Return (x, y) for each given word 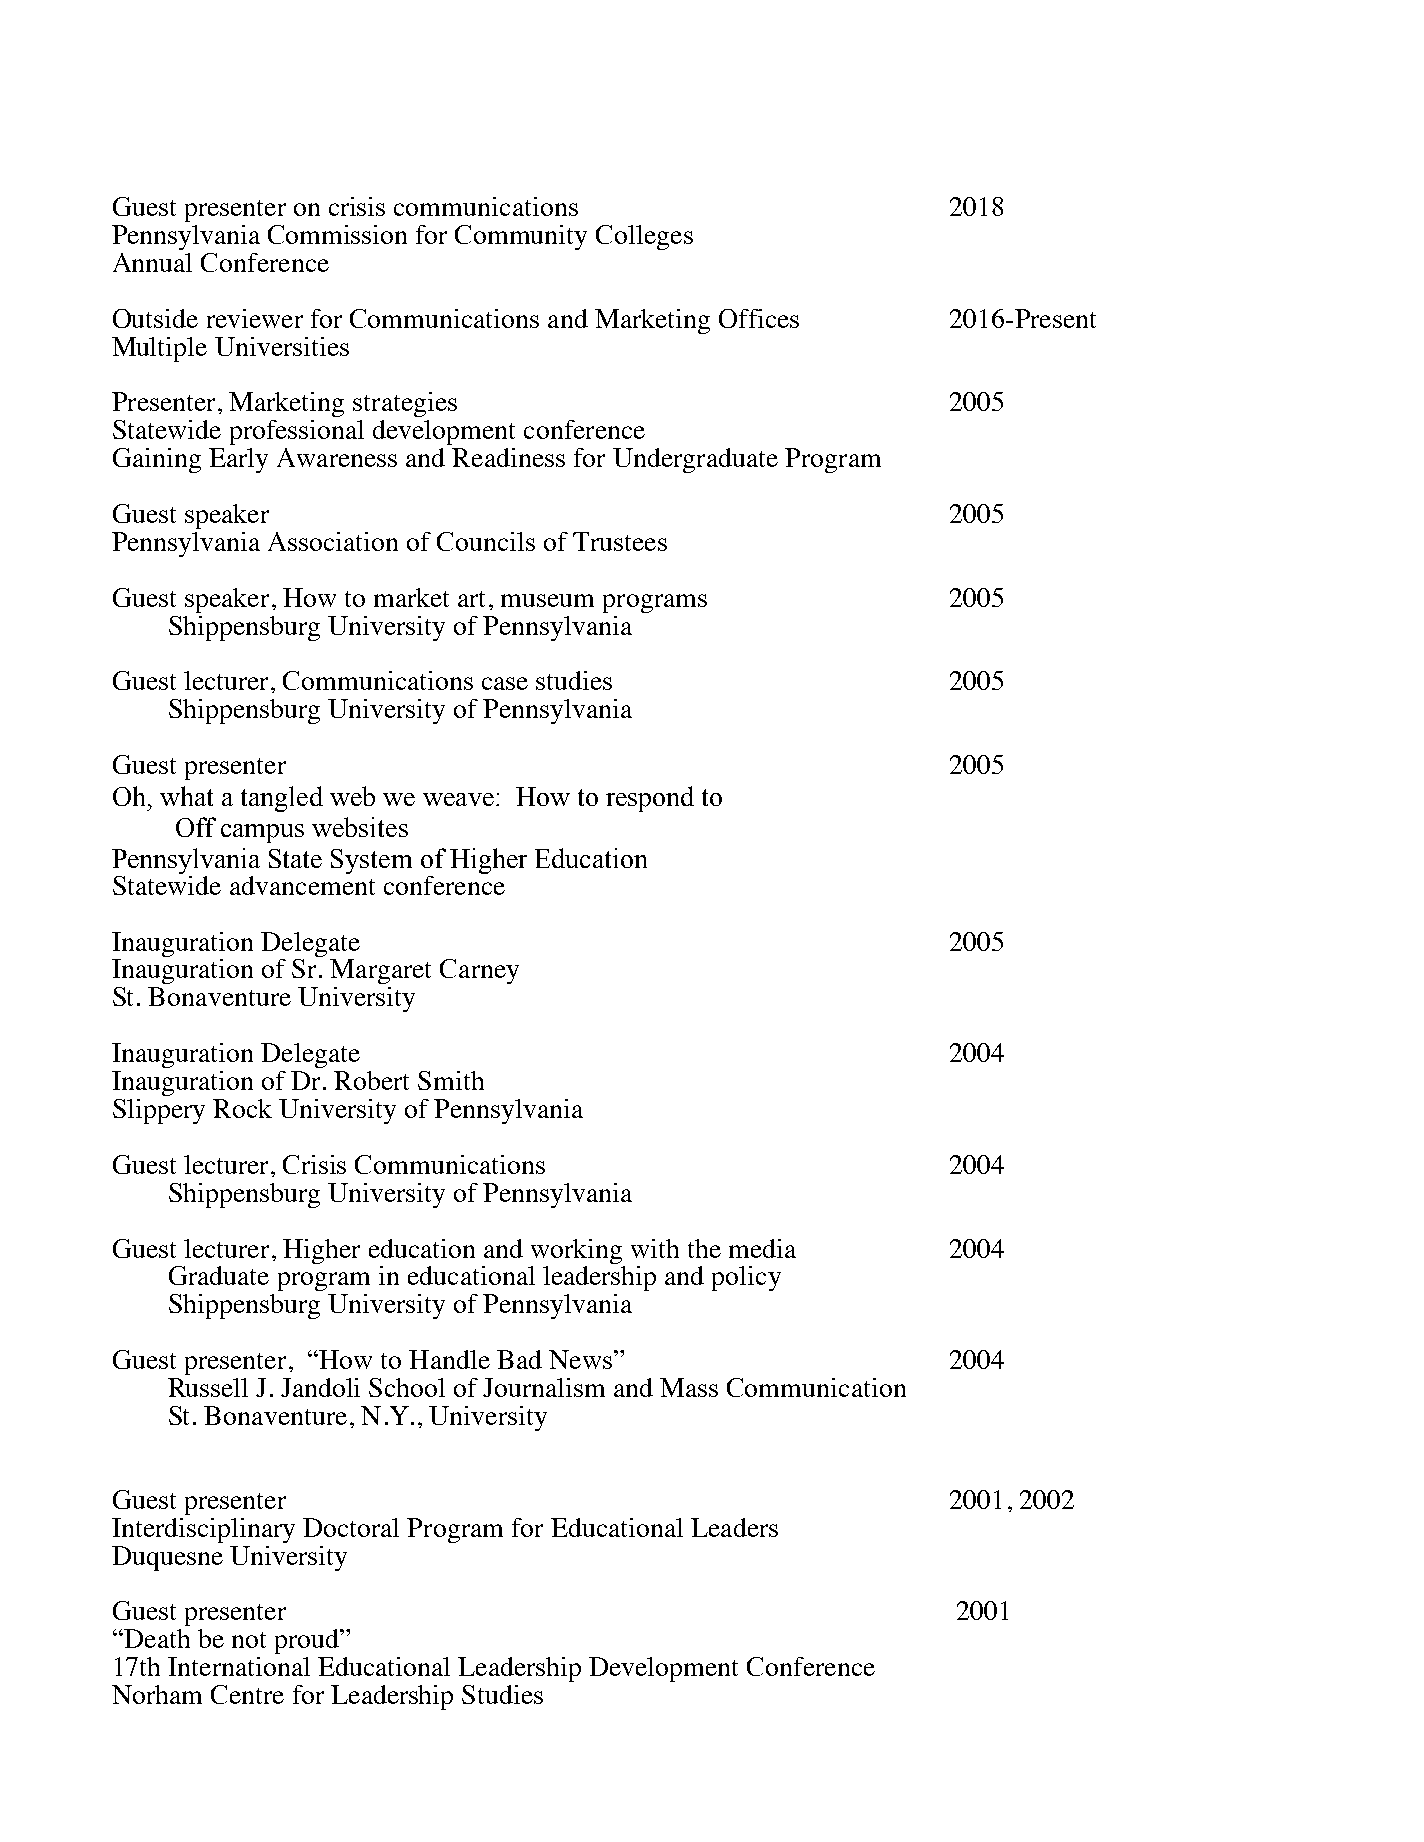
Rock (242, 1108)
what (186, 796)
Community (521, 237)
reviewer (255, 318)
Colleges (644, 237)
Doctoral (351, 1527)
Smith (451, 1080)
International (239, 1666)
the (704, 1248)
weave (458, 799)
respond (650, 799)
